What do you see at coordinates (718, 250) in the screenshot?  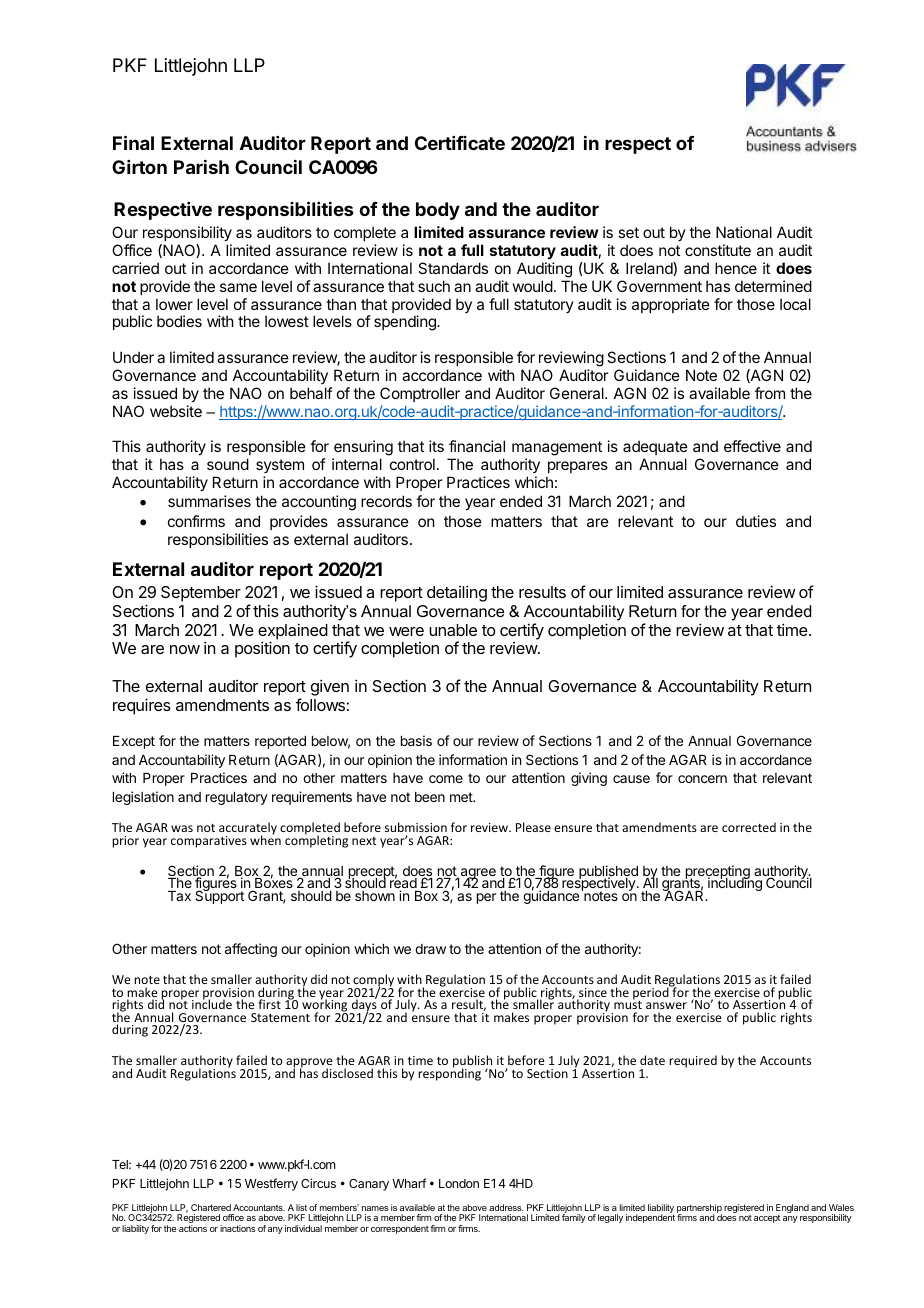 I see `constitute` at bounding box center [718, 250].
